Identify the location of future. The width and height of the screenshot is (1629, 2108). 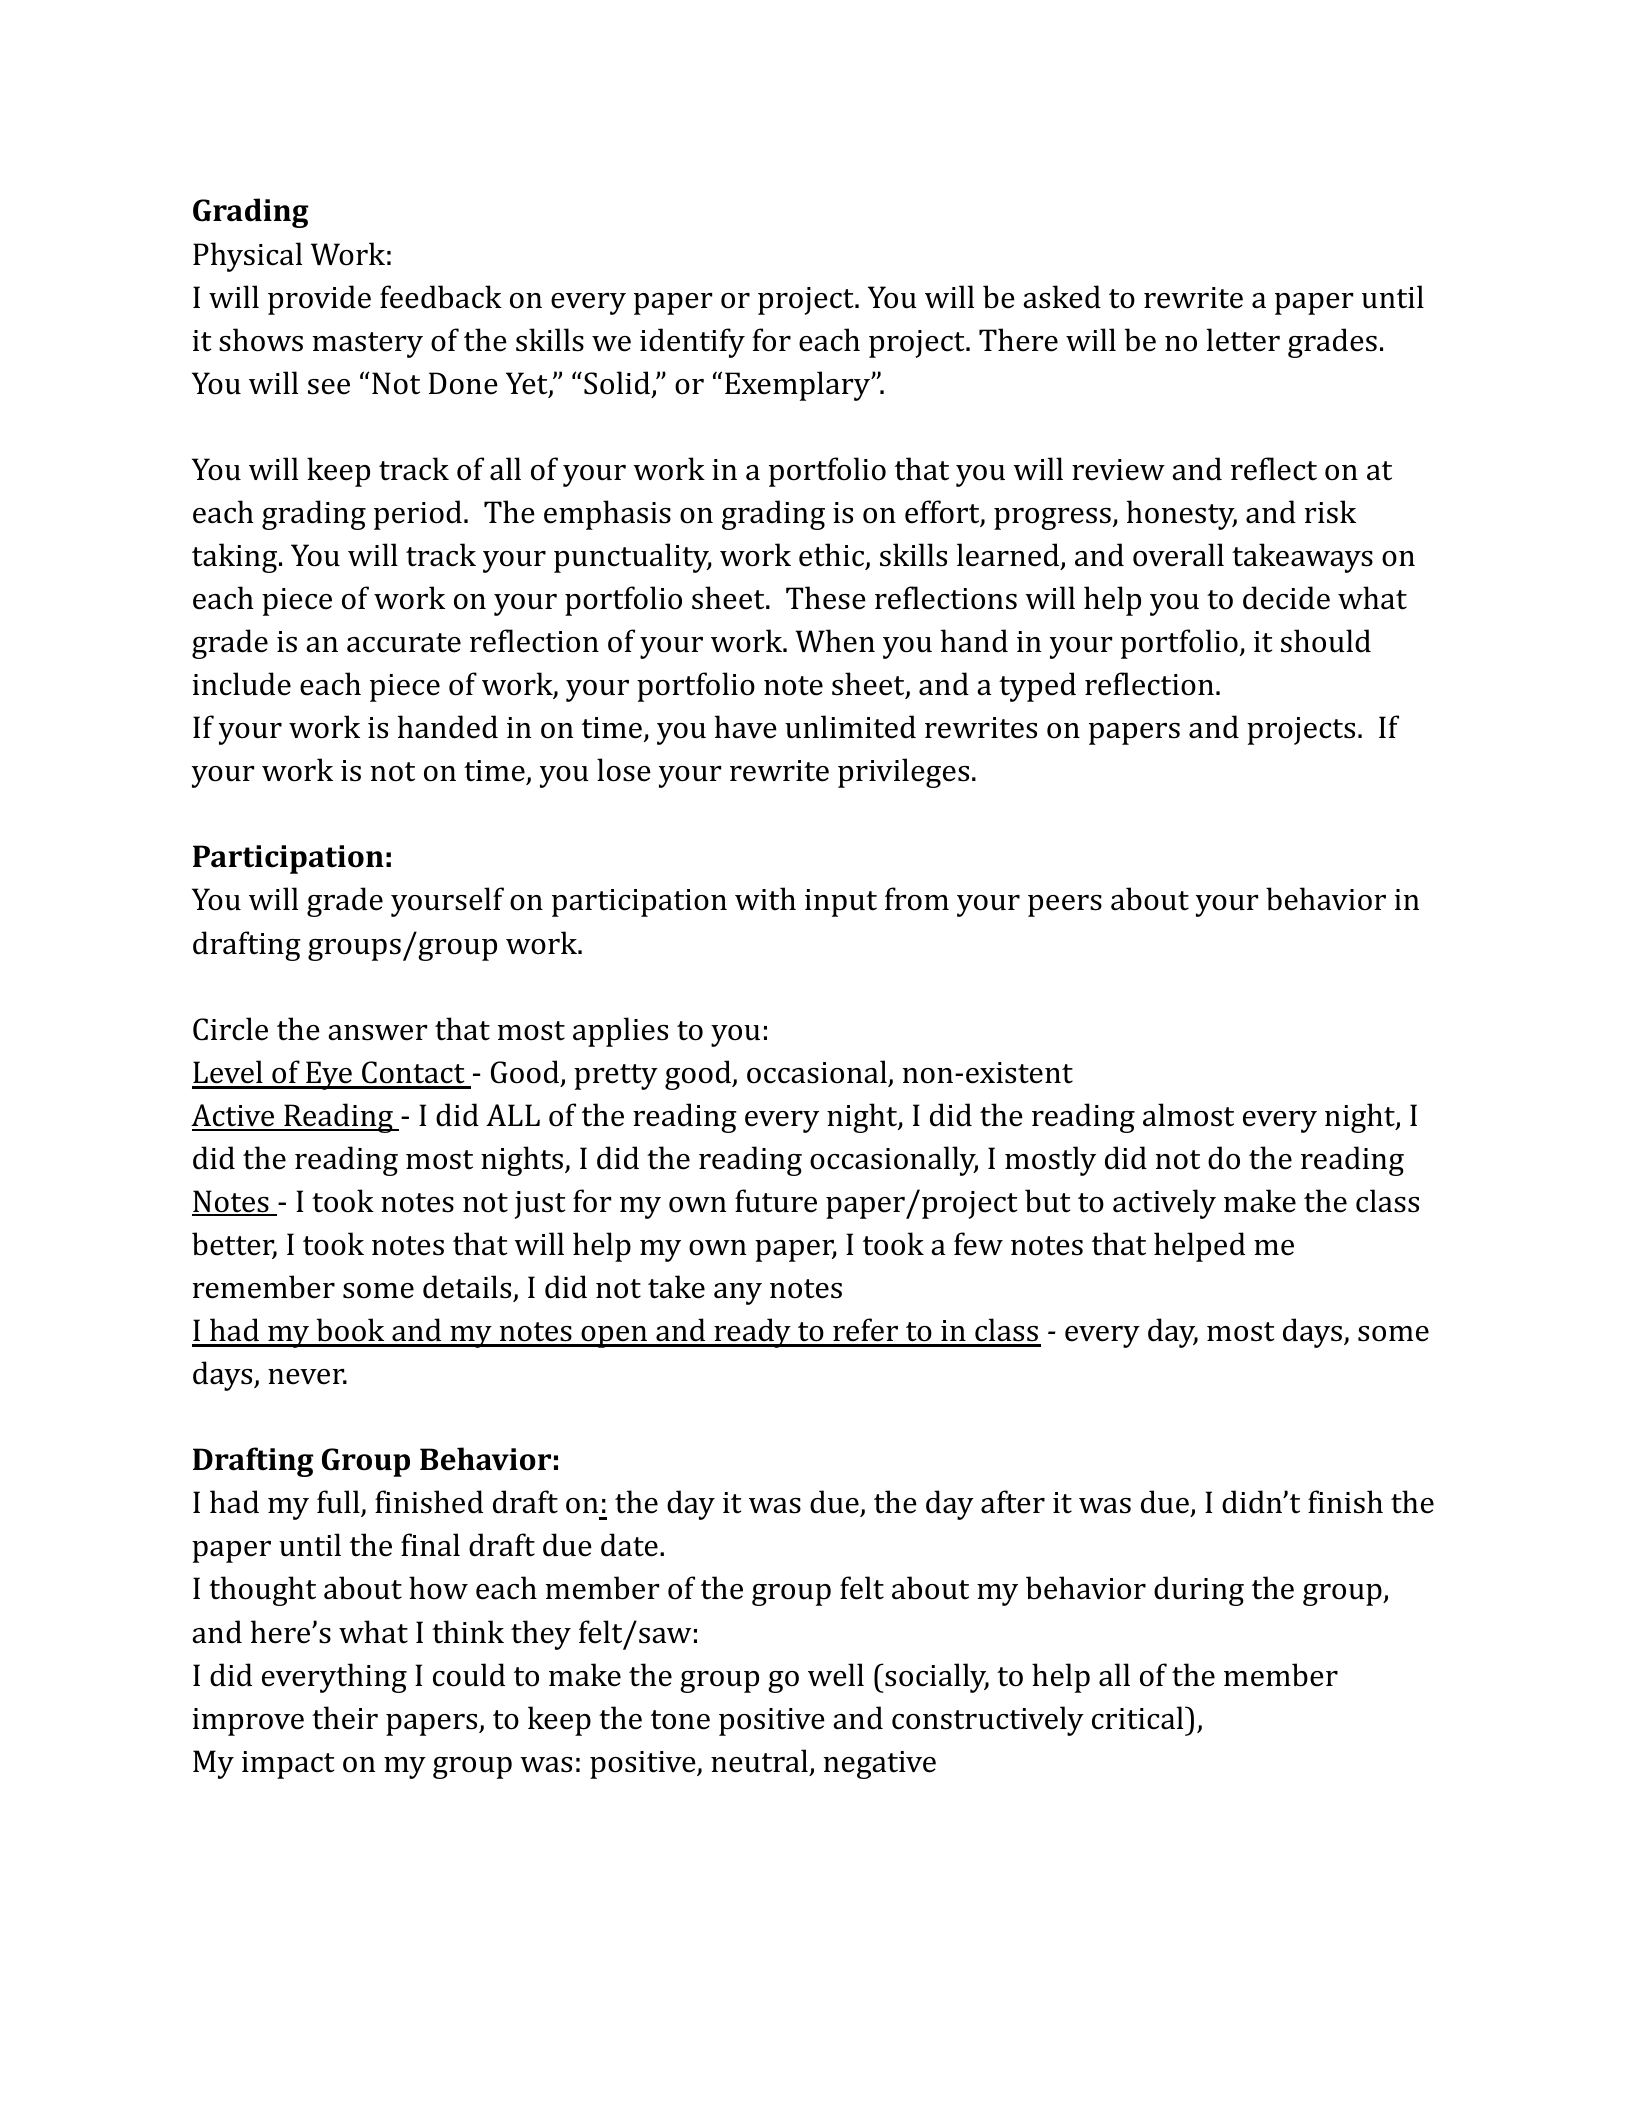
(776, 1201).
